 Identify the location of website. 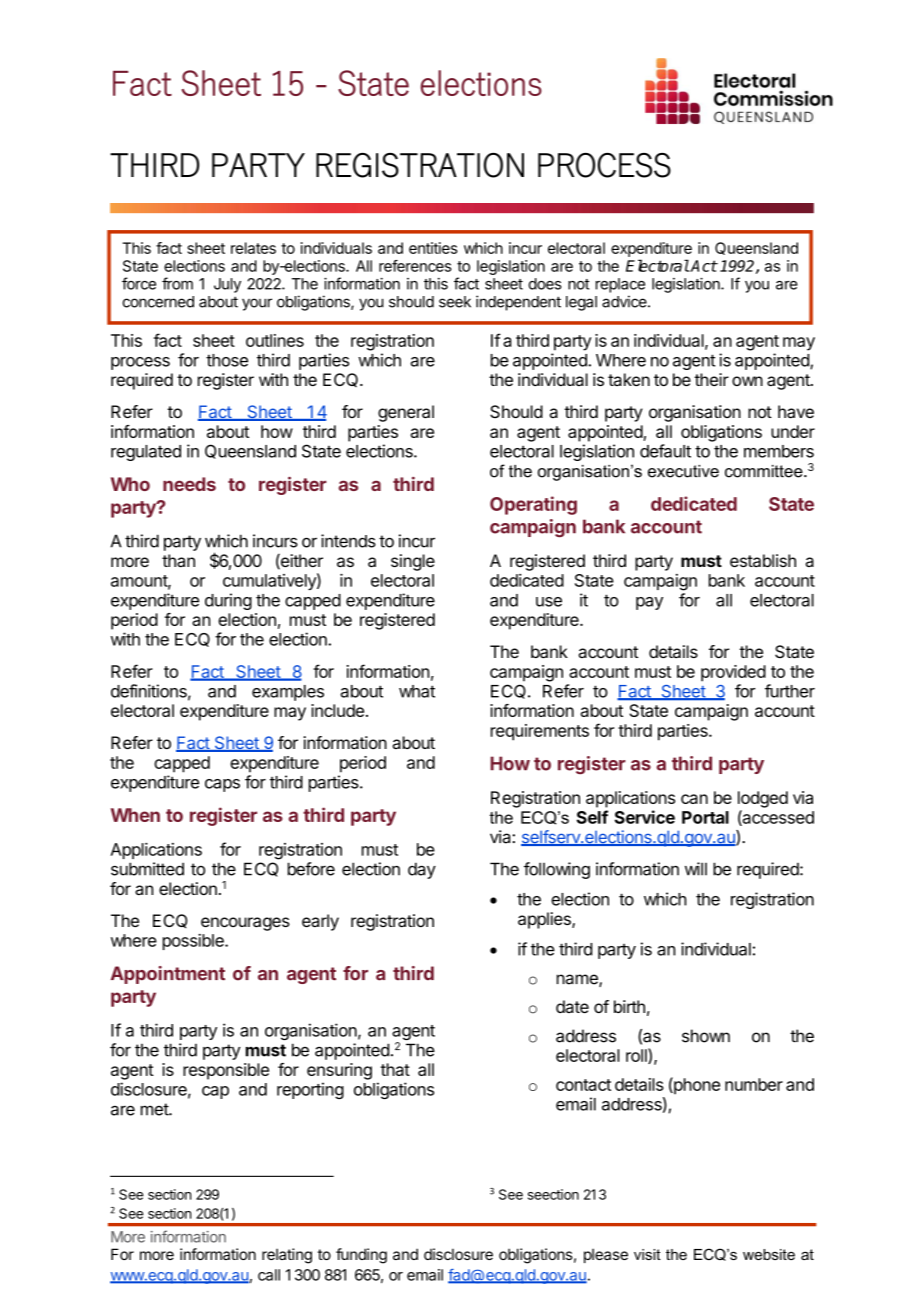
(769, 1254).
